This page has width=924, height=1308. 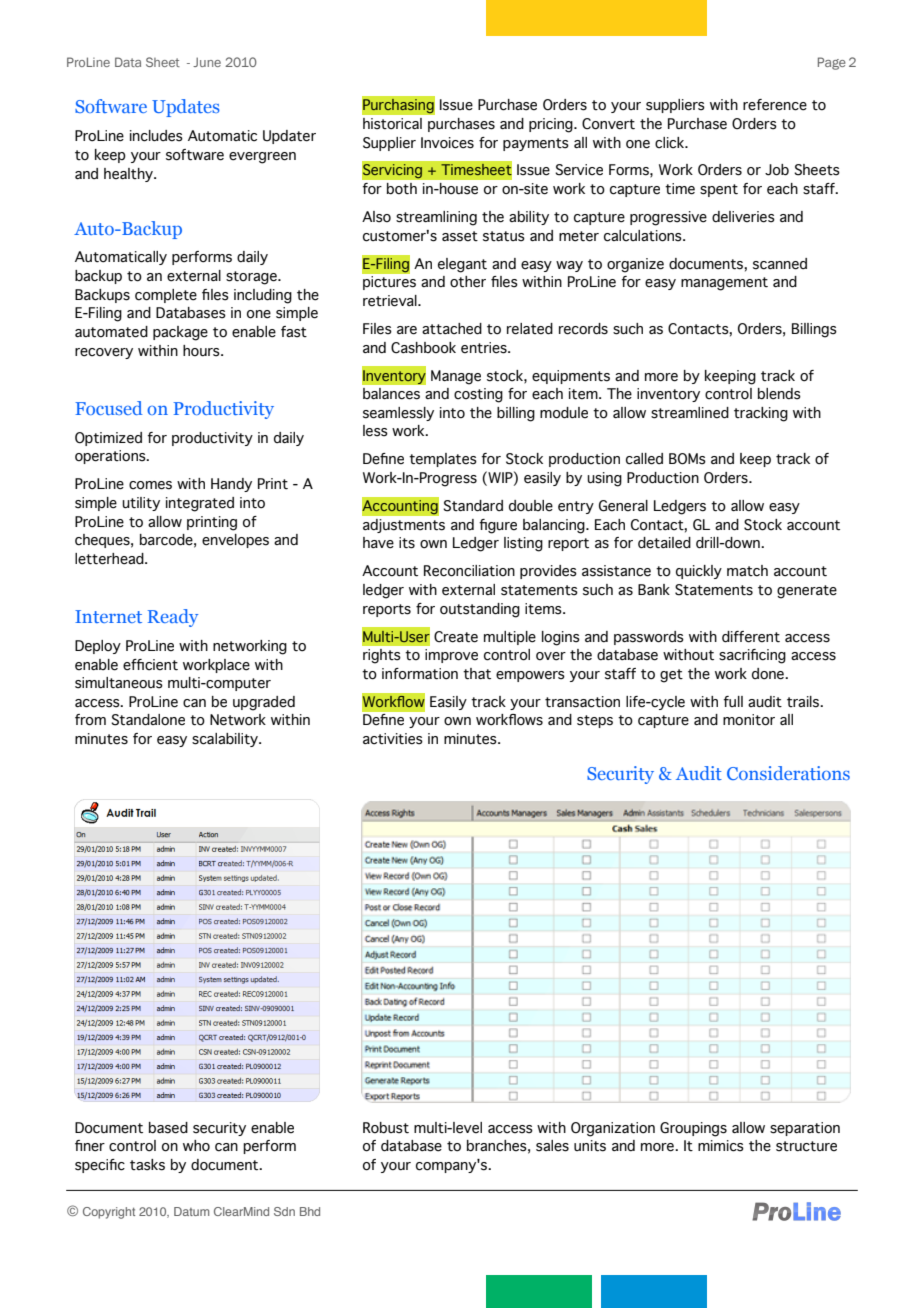 I want to click on Standalone, so click(x=148, y=720).
